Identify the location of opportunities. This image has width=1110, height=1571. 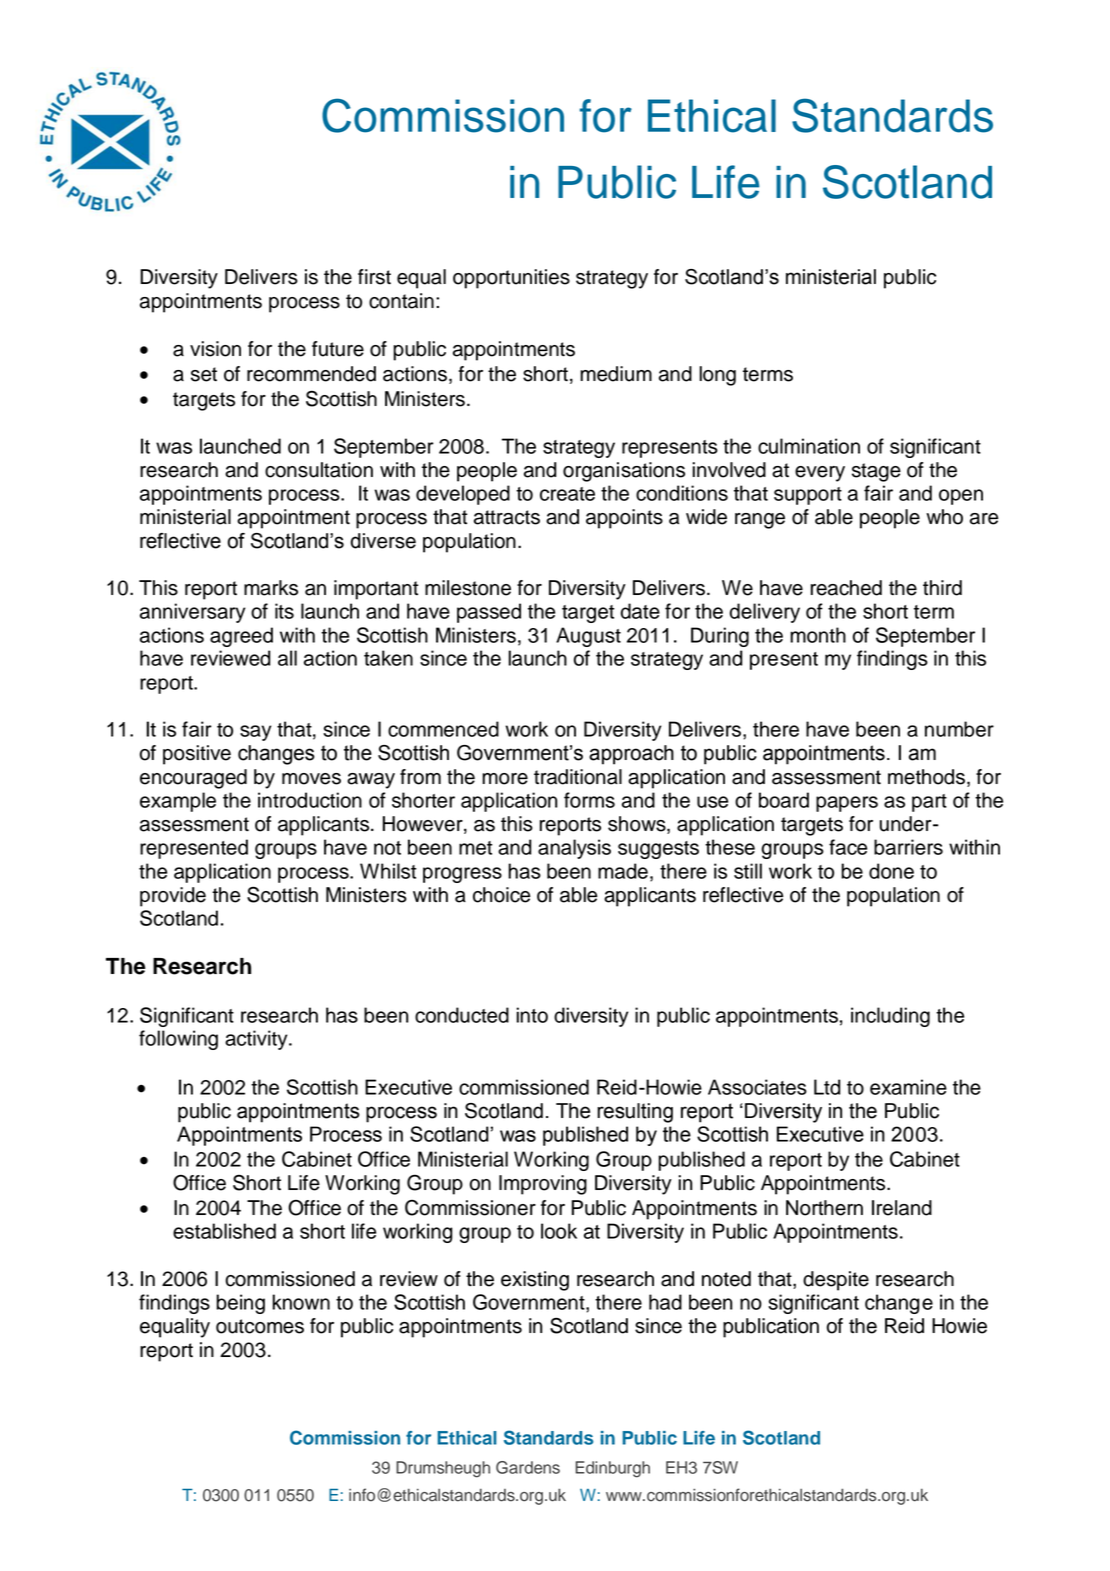
(511, 279).
